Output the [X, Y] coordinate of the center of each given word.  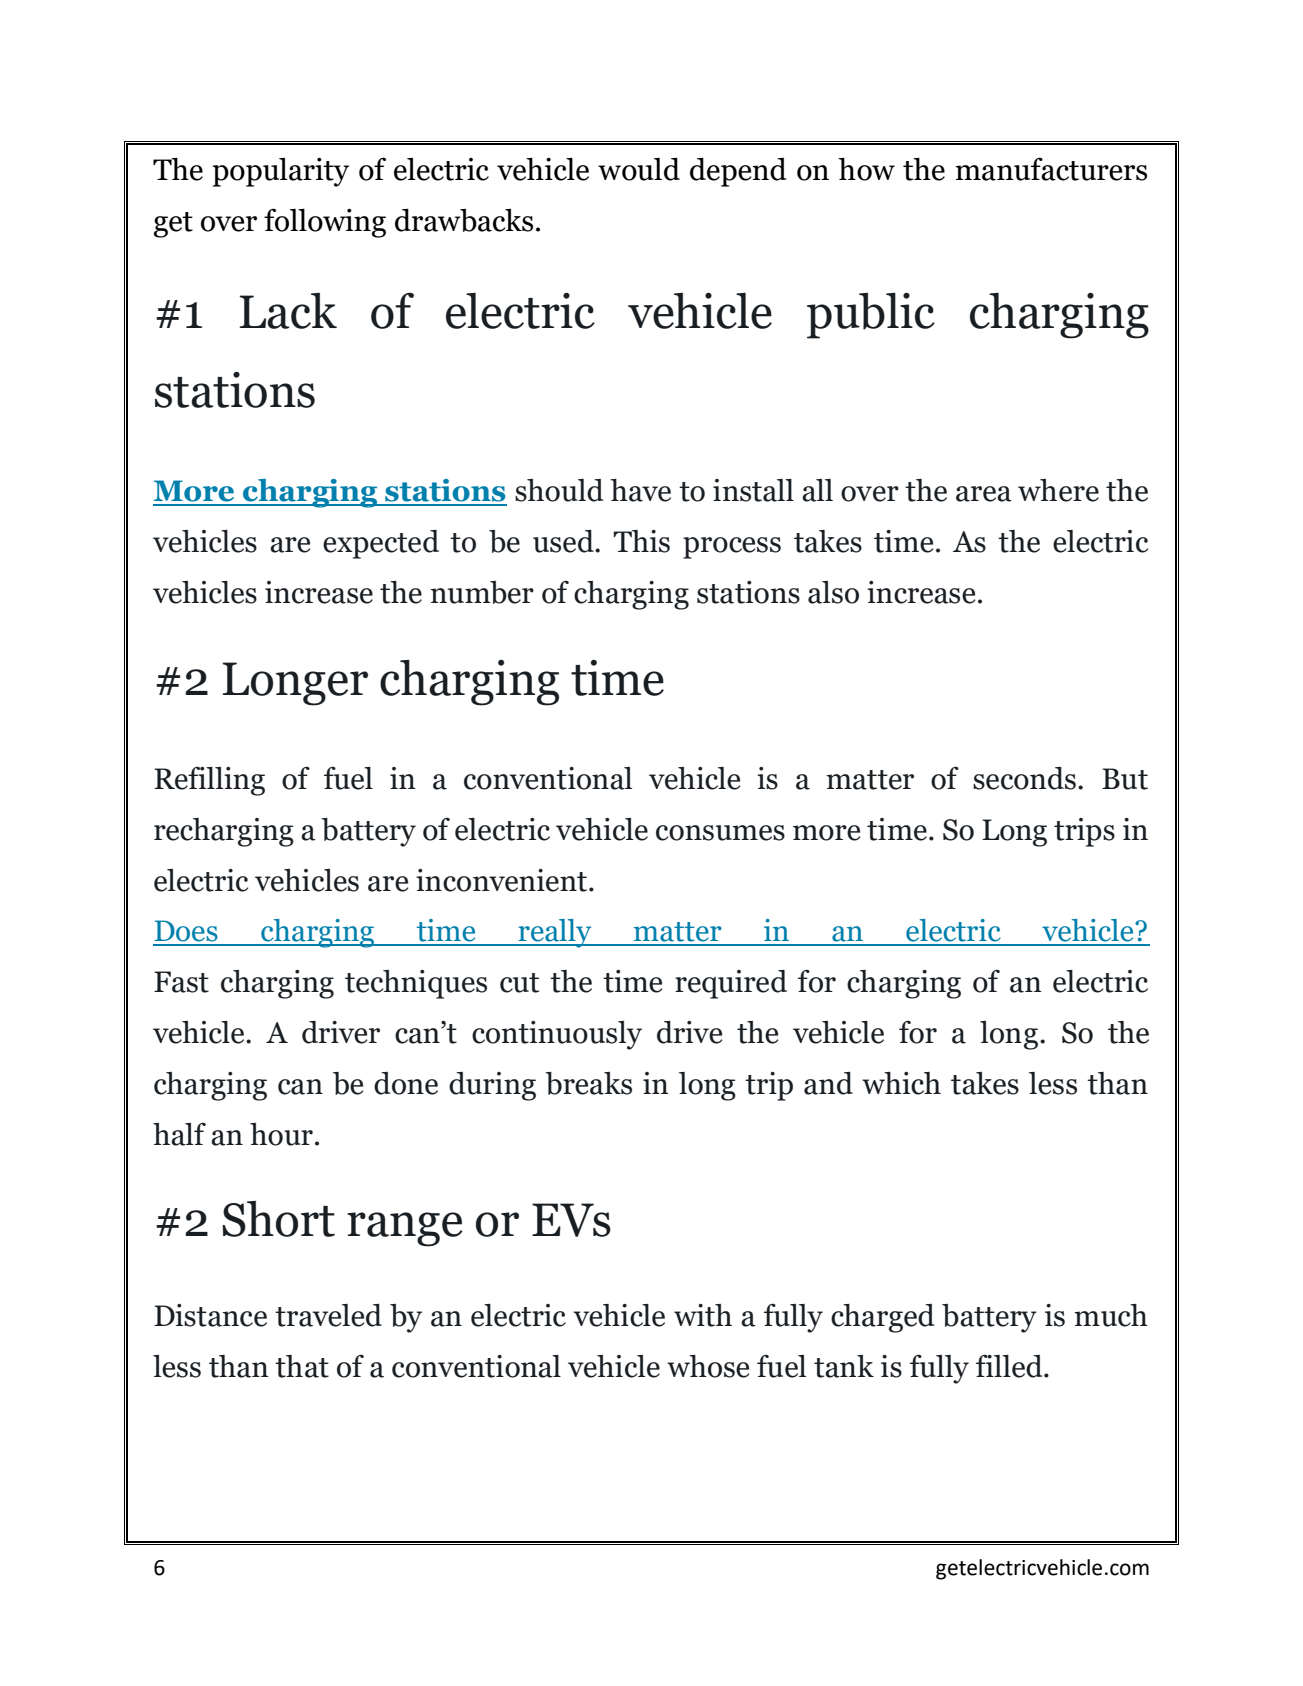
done [406, 1083]
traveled [328, 1315]
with [703, 1315]
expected [381, 544]
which [901, 1083]
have [640, 490]
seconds [1024, 778]
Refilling [209, 781]
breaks [588, 1083]
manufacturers [1051, 169]
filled [1010, 1366]
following [325, 223]
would [639, 169]
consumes [720, 833]
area [984, 494]
